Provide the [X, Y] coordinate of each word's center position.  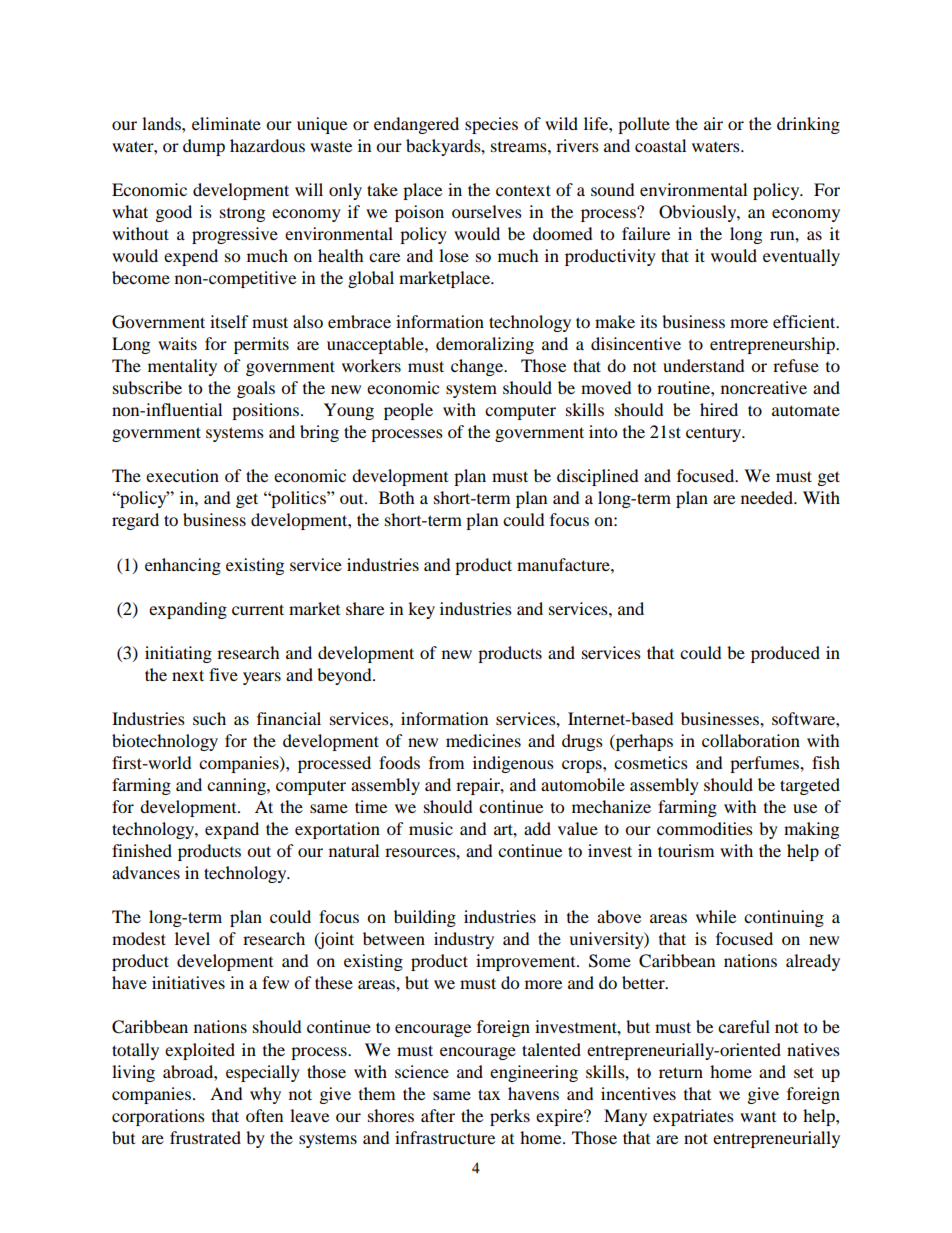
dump [204, 147]
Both [397, 497]
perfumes [765, 764]
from [446, 762]
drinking [808, 125]
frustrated [205, 1137]
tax [489, 1094]
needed [768, 497]
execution [182, 475]
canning [237, 786]
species [491, 125]
